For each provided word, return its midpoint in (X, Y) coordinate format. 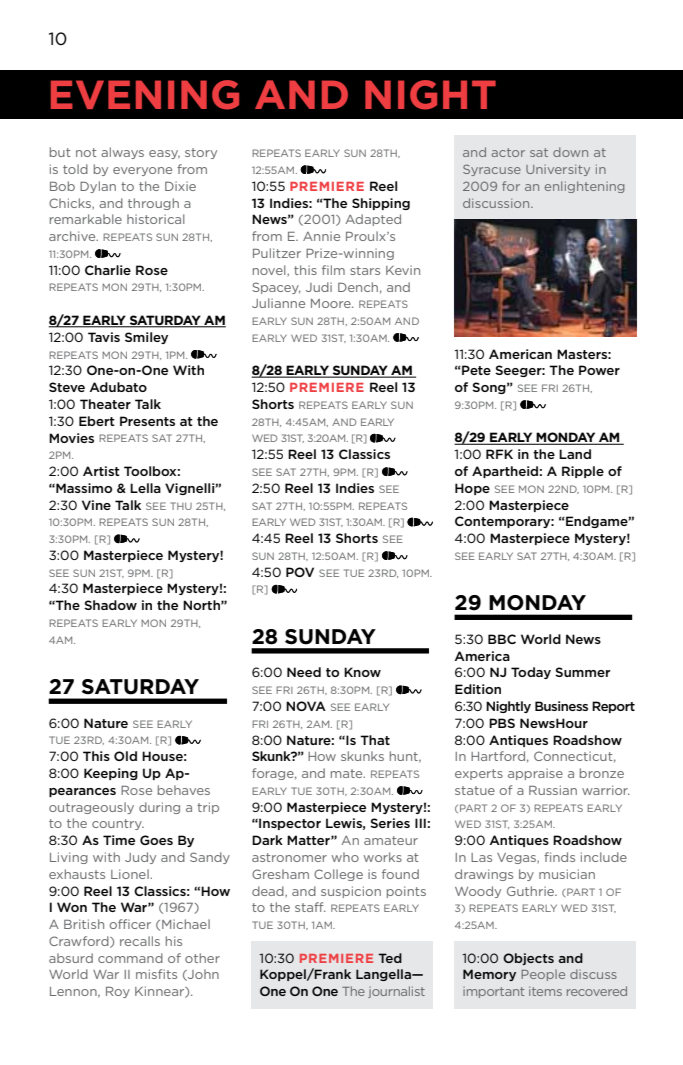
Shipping (381, 204)
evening (145, 95)
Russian (553, 790)
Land (575, 454)
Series (390, 823)
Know (362, 672)
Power (599, 370)
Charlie (108, 270)
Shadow (110, 605)
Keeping (111, 774)
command (130, 958)
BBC (502, 639)
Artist (101, 471)
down (570, 152)
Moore (332, 303)
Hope (472, 489)
